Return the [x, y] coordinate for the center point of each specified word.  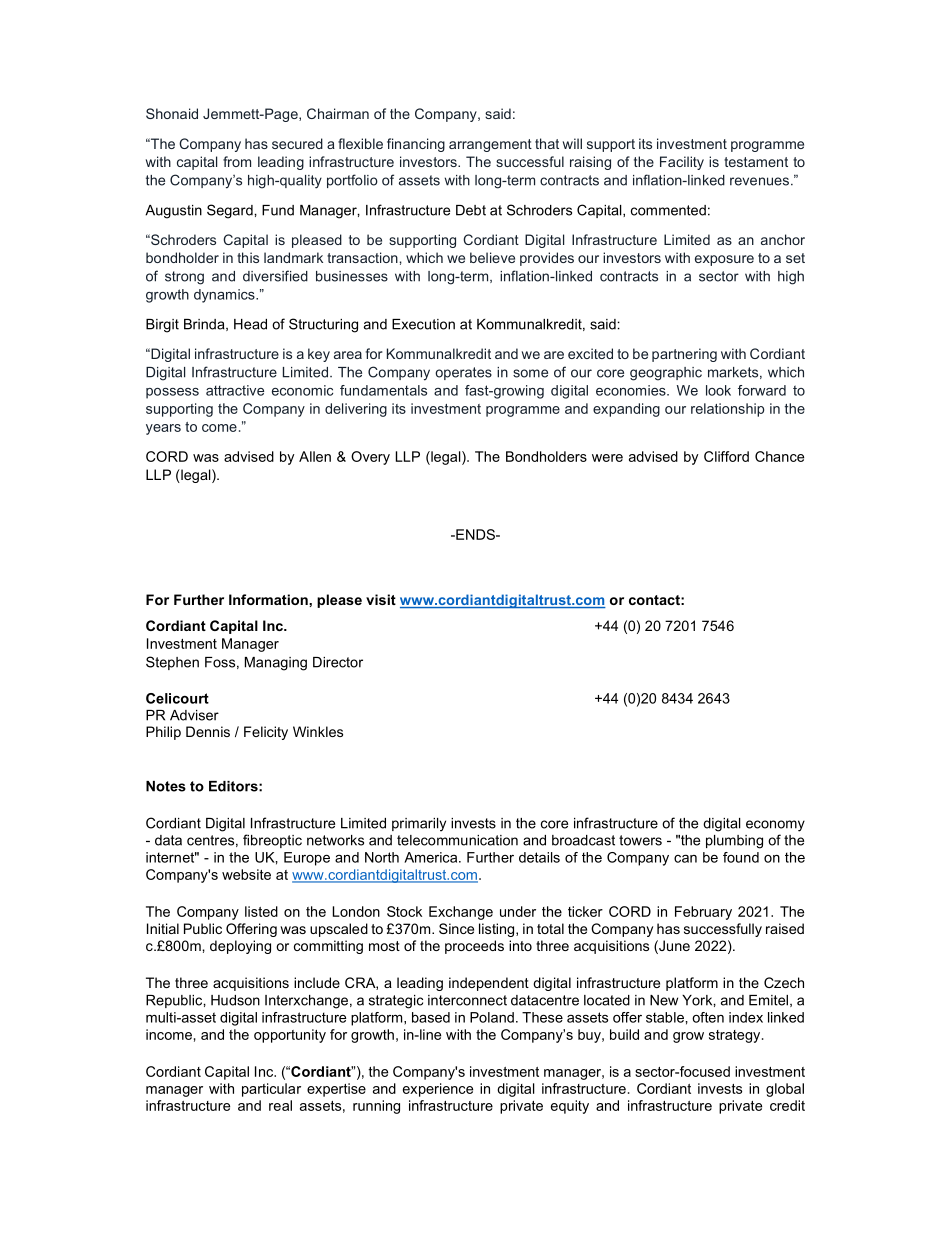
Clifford [726, 456]
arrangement [490, 145]
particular [271, 1090]
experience [438, 1090]
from [237, 161]
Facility [682, 163]
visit [381, 599]
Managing [276, 664]
